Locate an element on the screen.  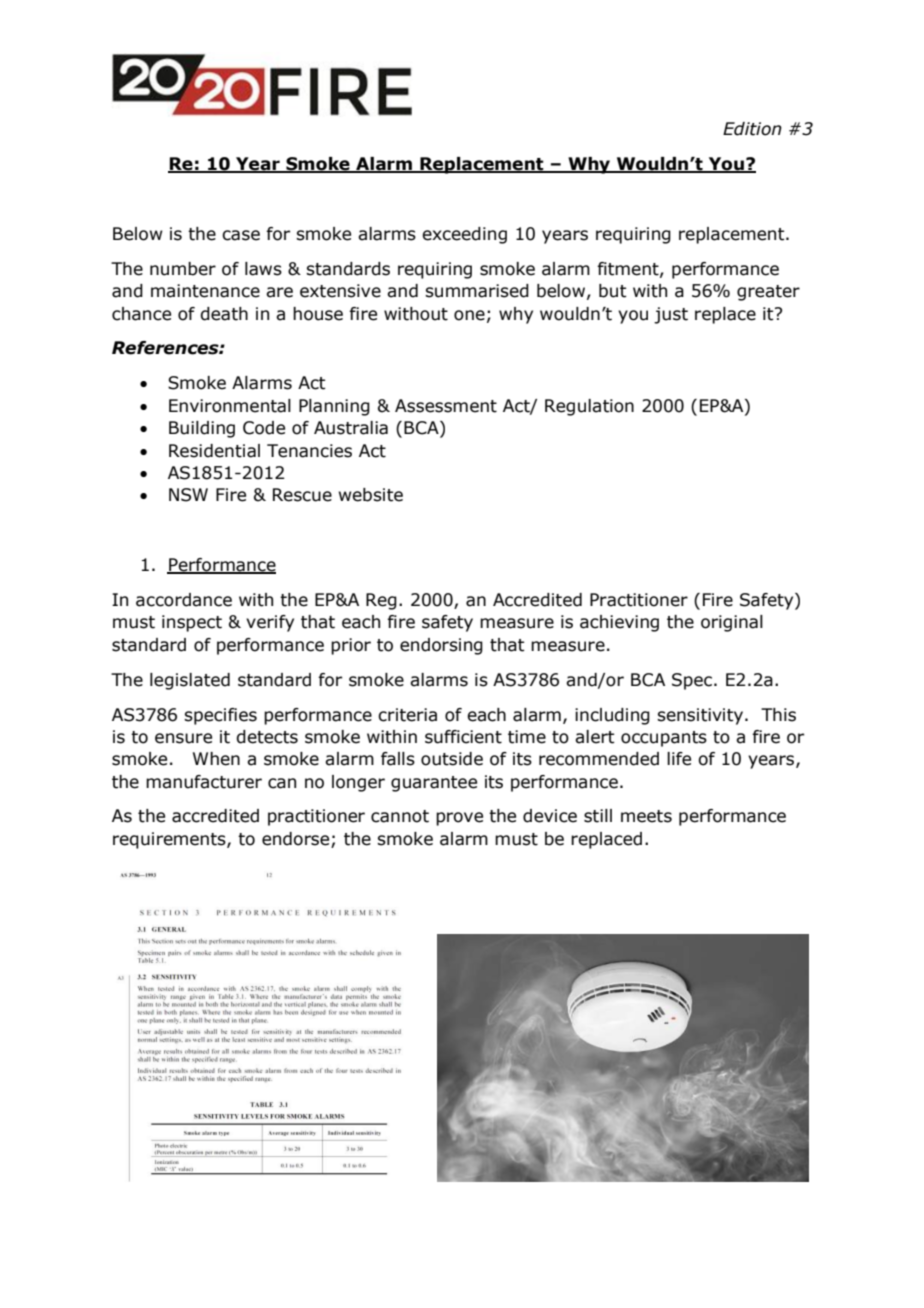
original is located at coordinates (732, 623).
